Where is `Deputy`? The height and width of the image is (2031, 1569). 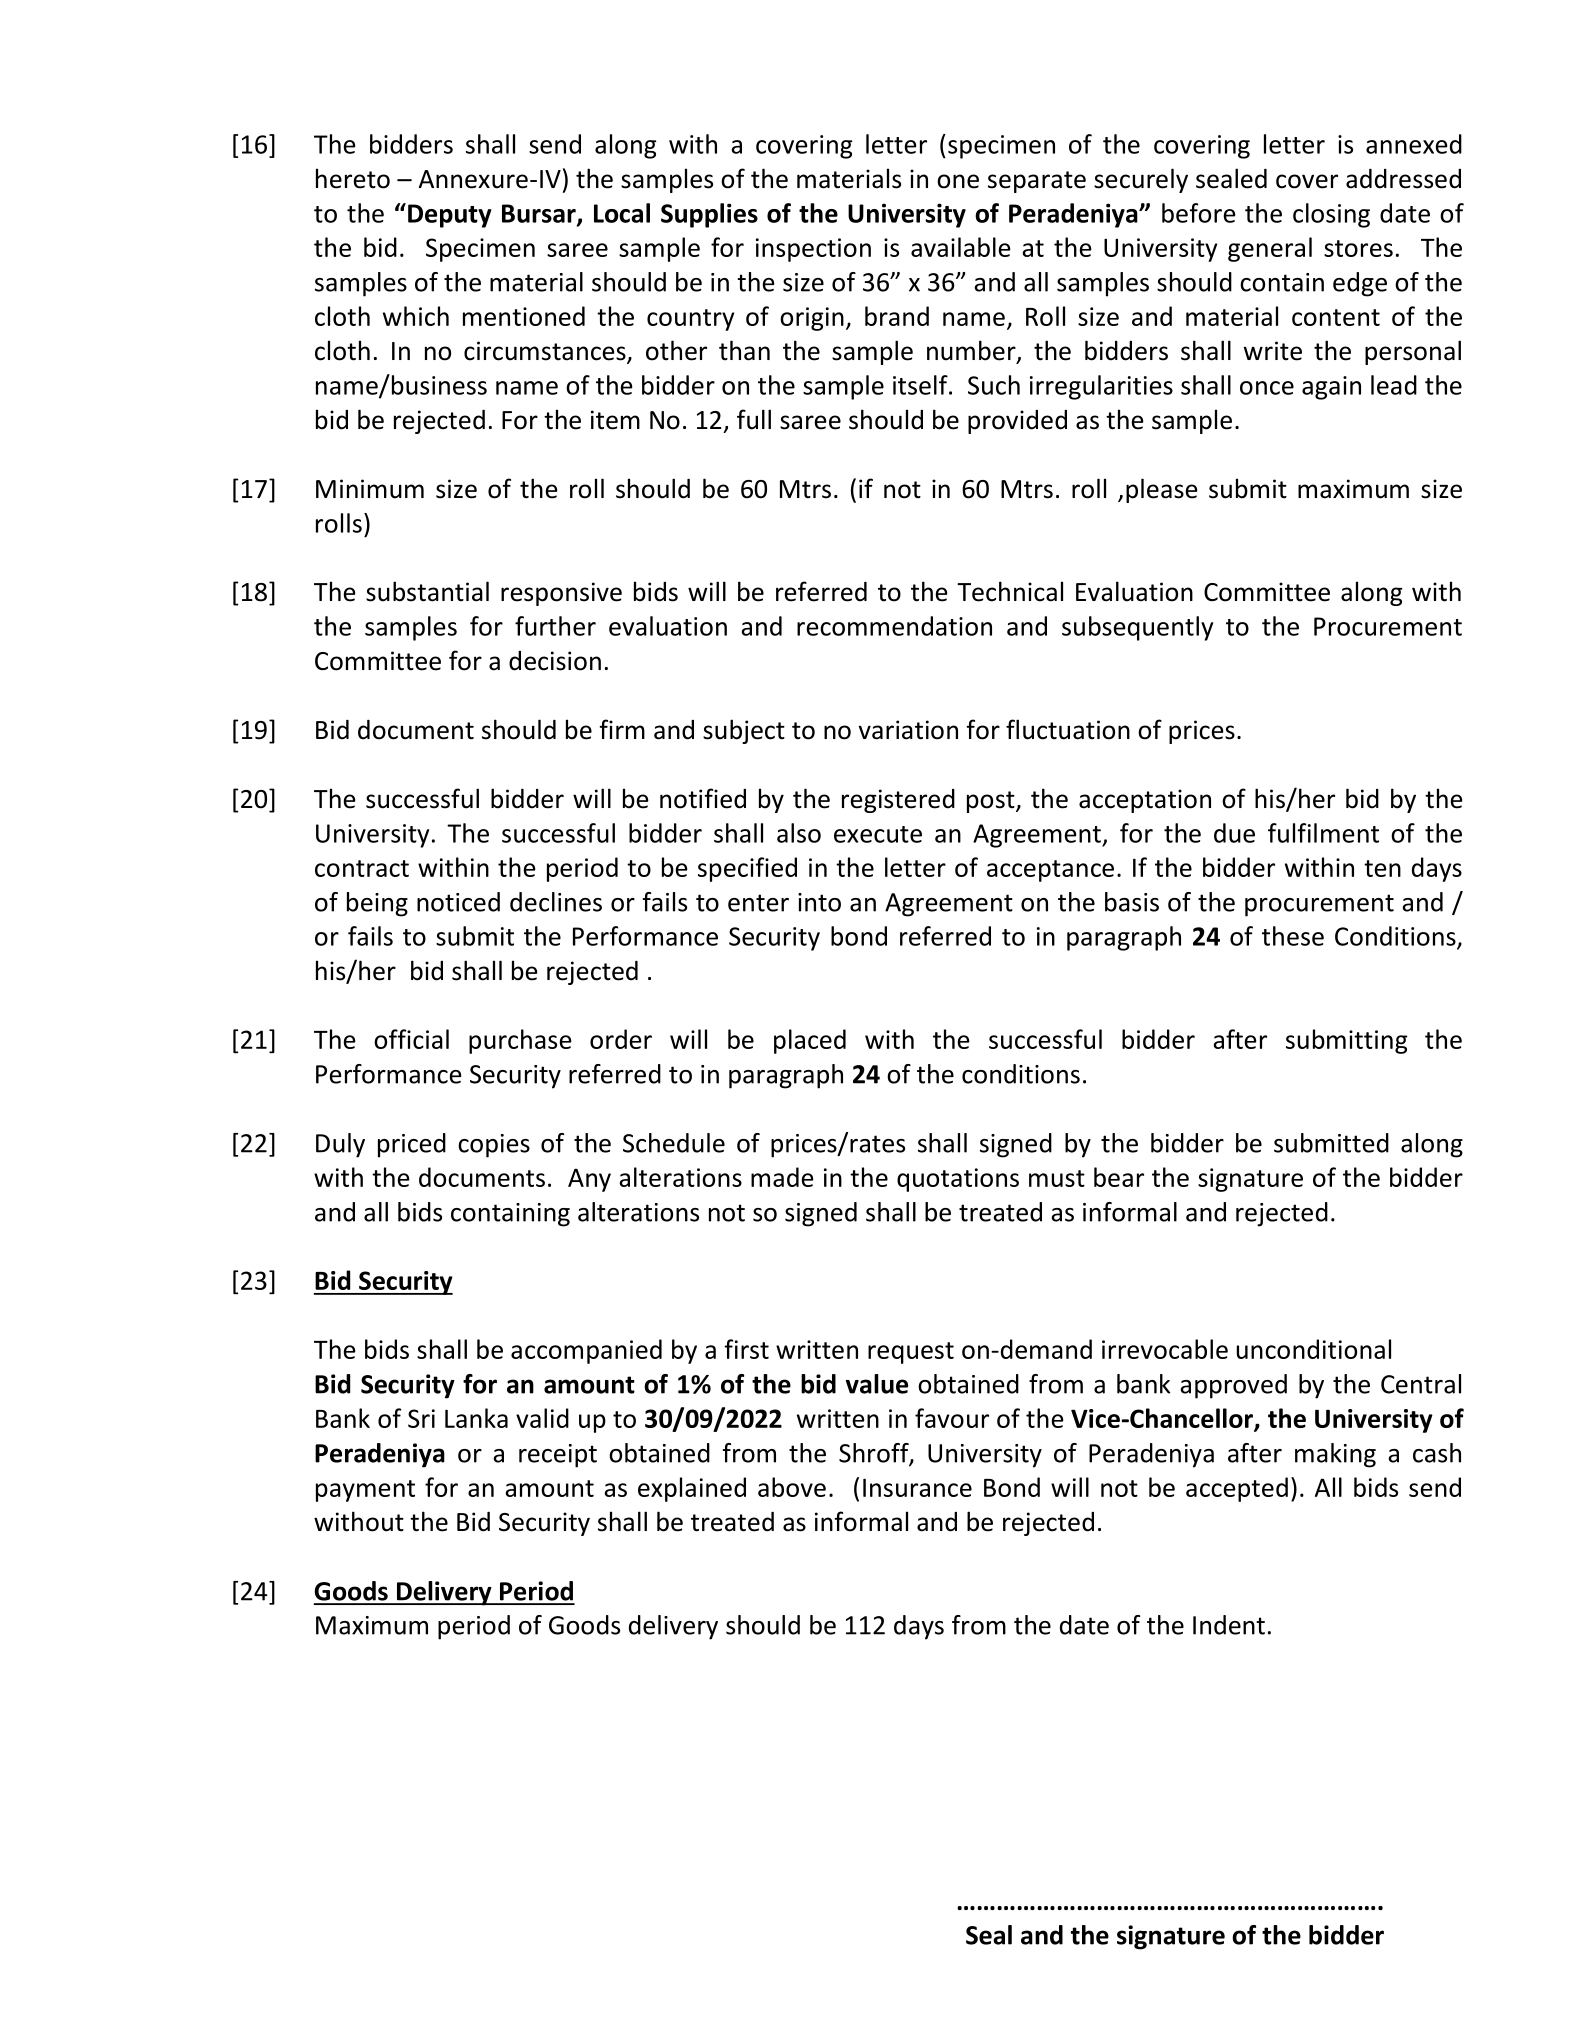
Deputy is located at coordinates (450, 216).
